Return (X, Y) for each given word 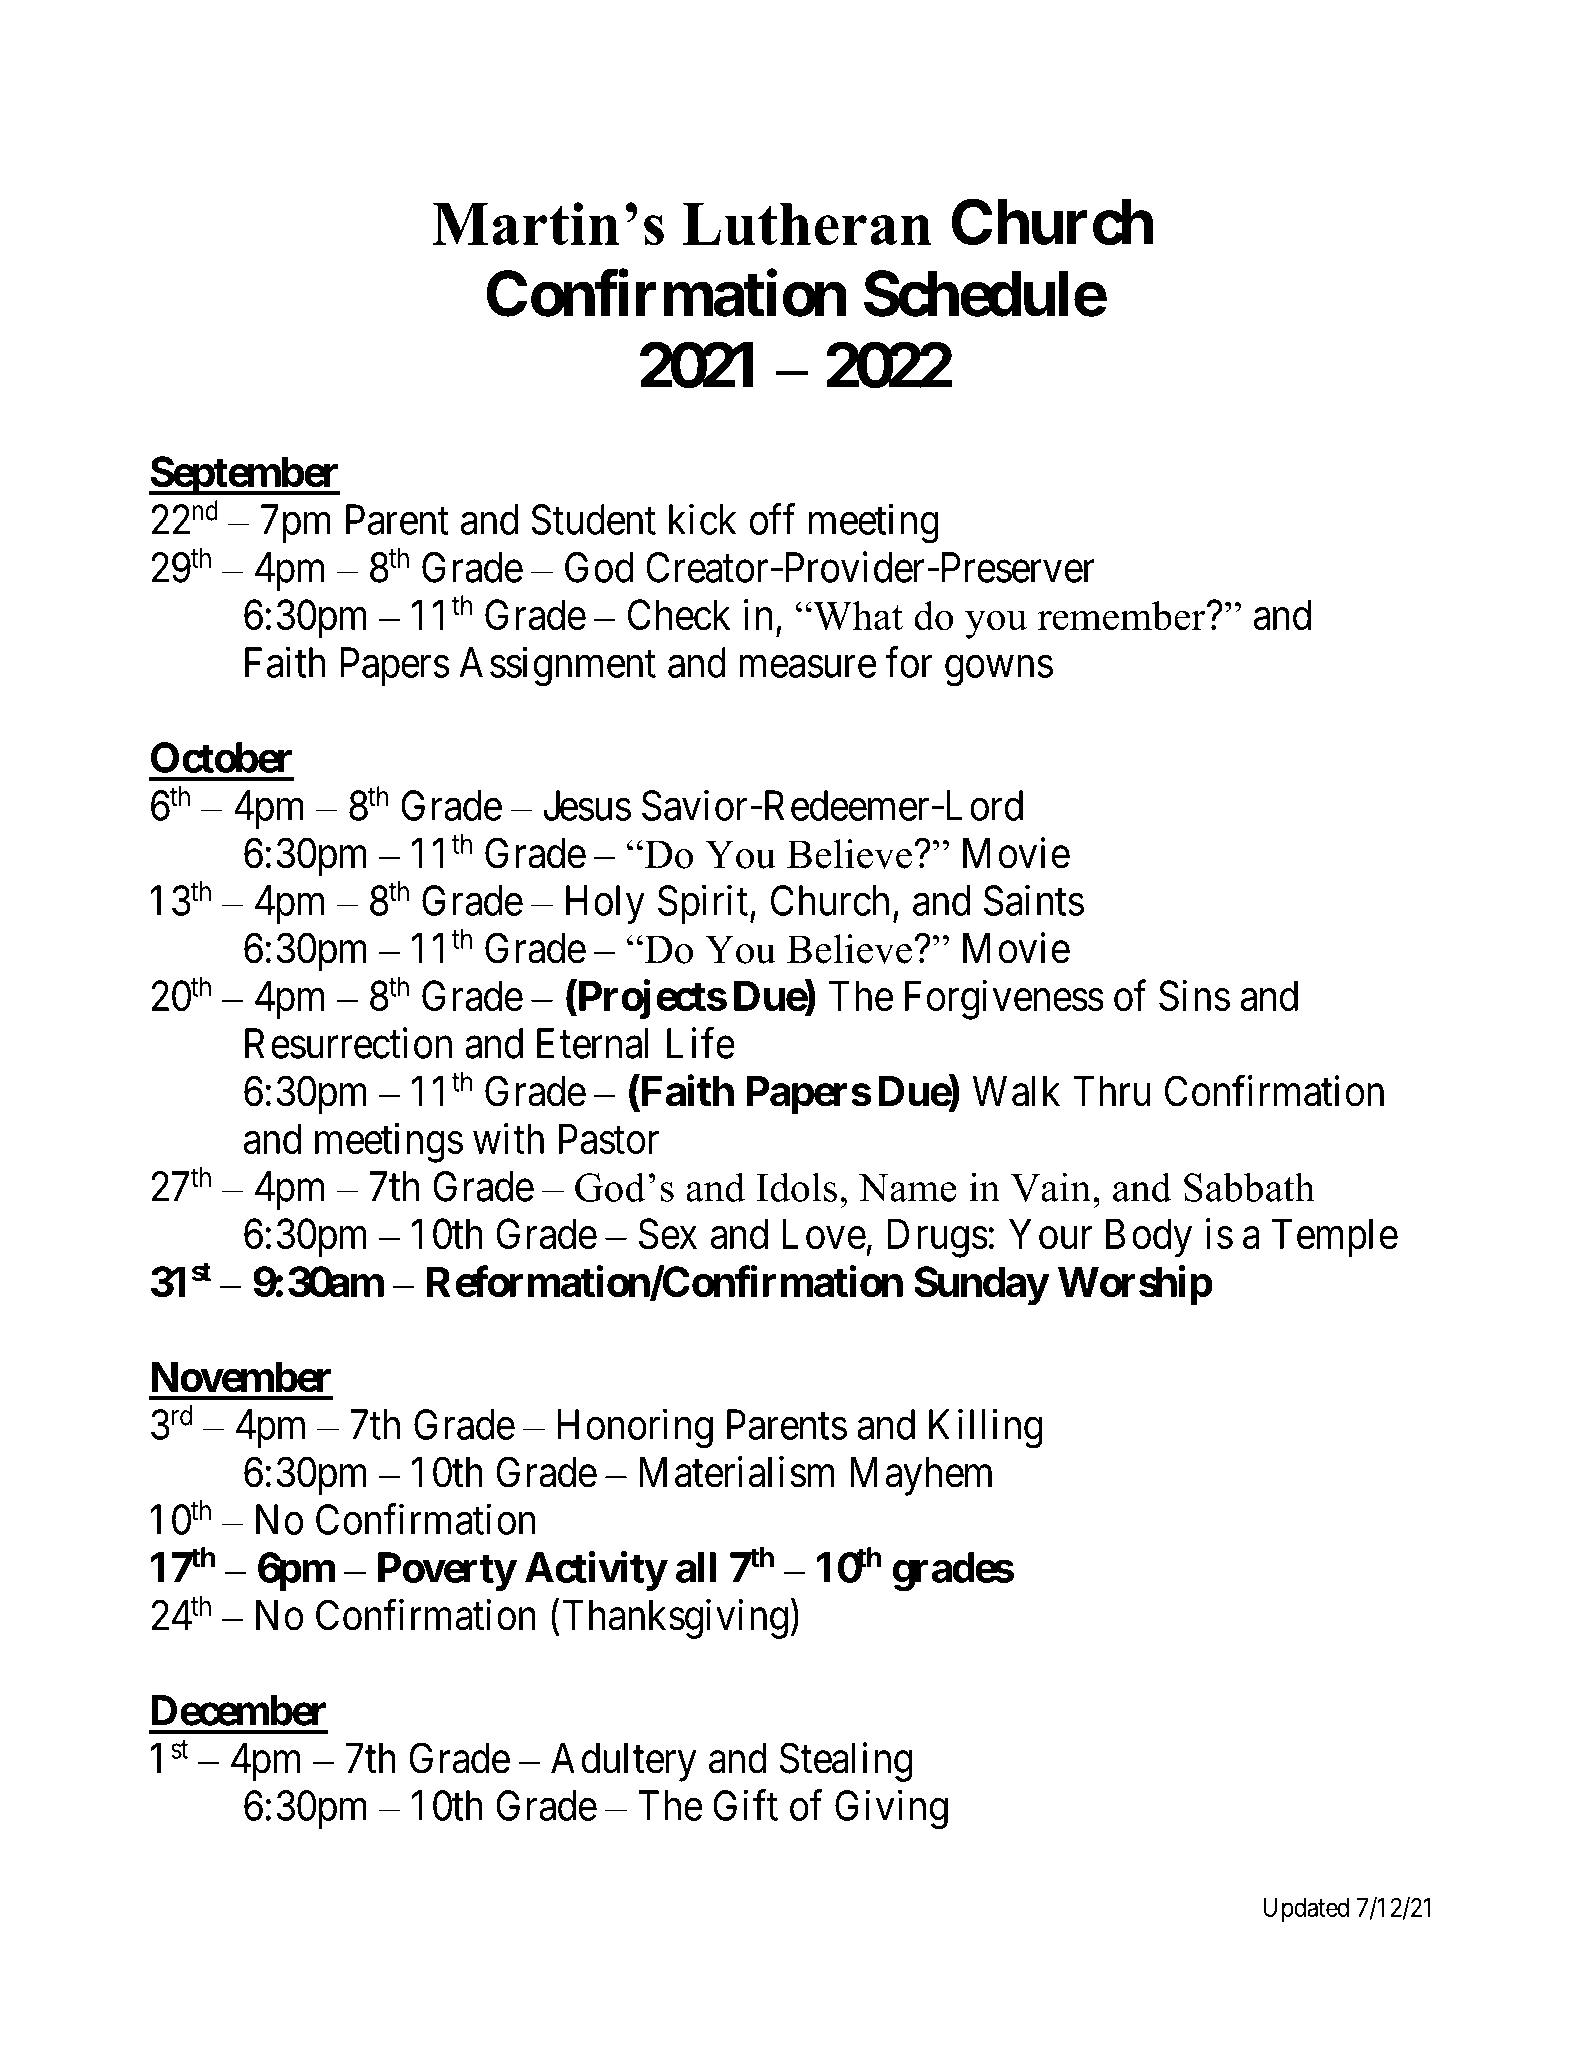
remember (1123, 616)
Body (1149, 1238)
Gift (745, 1805)
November (241, 1376)
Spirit (703, 904)
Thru (1111, 1091)
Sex (668, 1234)
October (221, 757)
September (244, 476)
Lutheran (807, 224)
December (238, 1710)
